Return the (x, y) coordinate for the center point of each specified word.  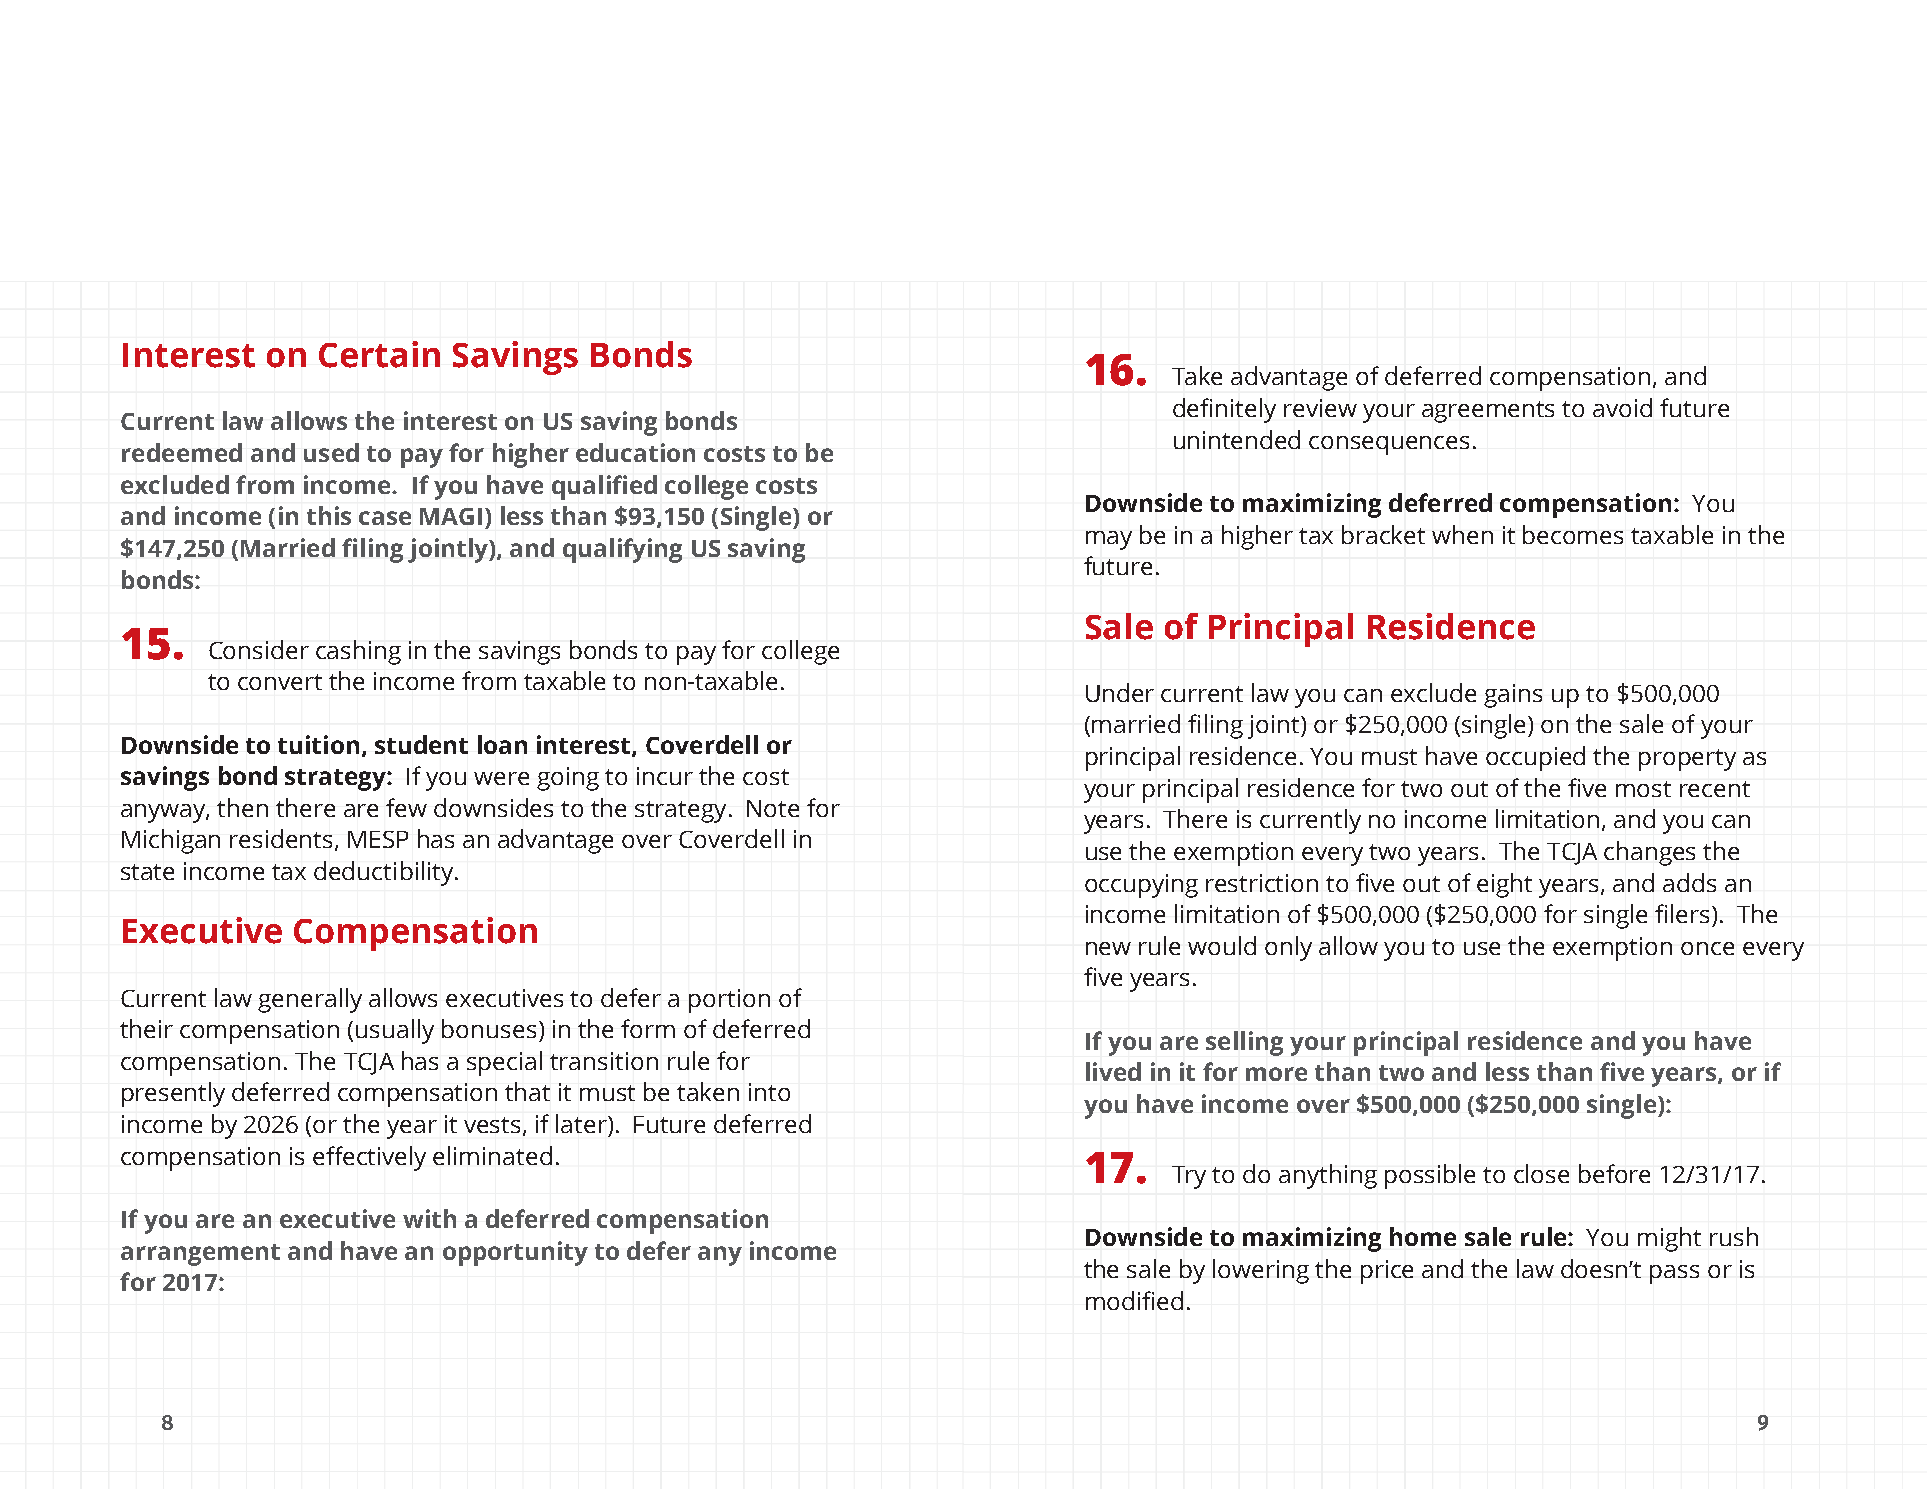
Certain (379, 354)
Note (773, 808)
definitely (1224, 410)
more (1276, 1074)
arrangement (200, 1255)
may (1109, 540)
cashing (358, 652)
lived (1113, 1071)
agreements (1488, 412)
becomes (1573, 534)
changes (1649, 853)
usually (395, 1031)
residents (283, 840)
